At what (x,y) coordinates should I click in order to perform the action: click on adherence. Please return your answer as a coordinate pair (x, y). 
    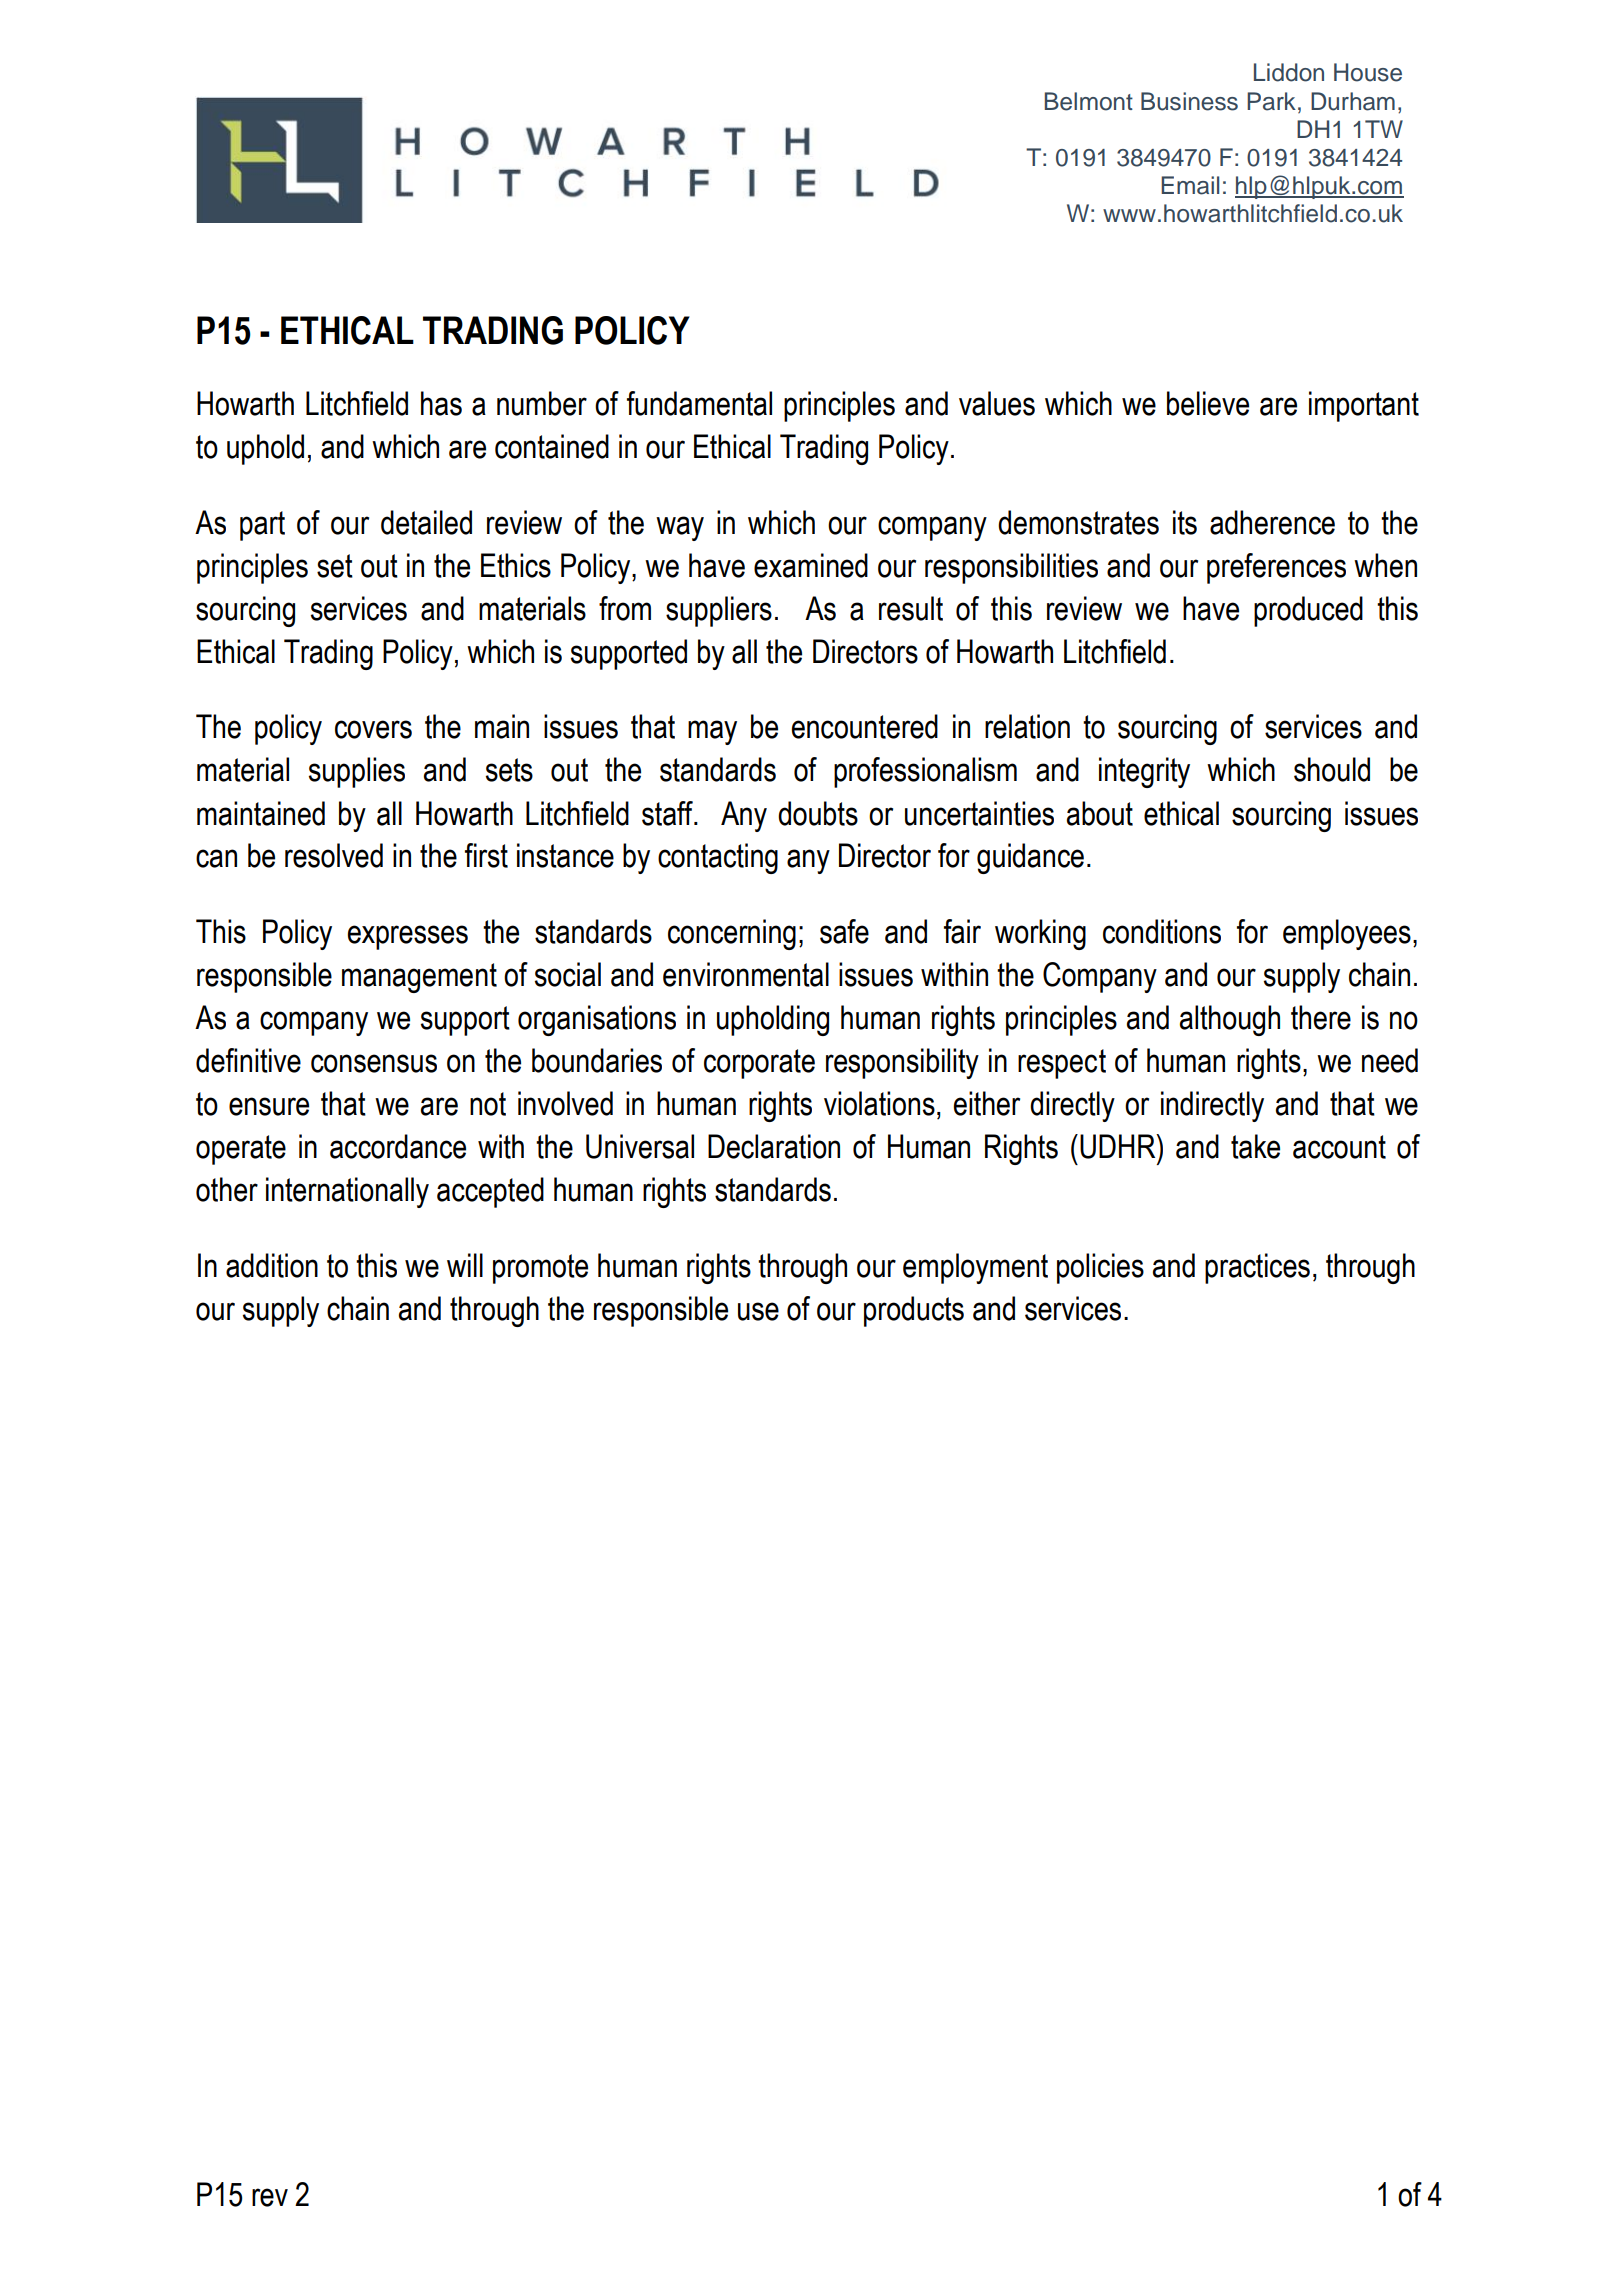
    Looking at the image, I should click on (1272, 522).
